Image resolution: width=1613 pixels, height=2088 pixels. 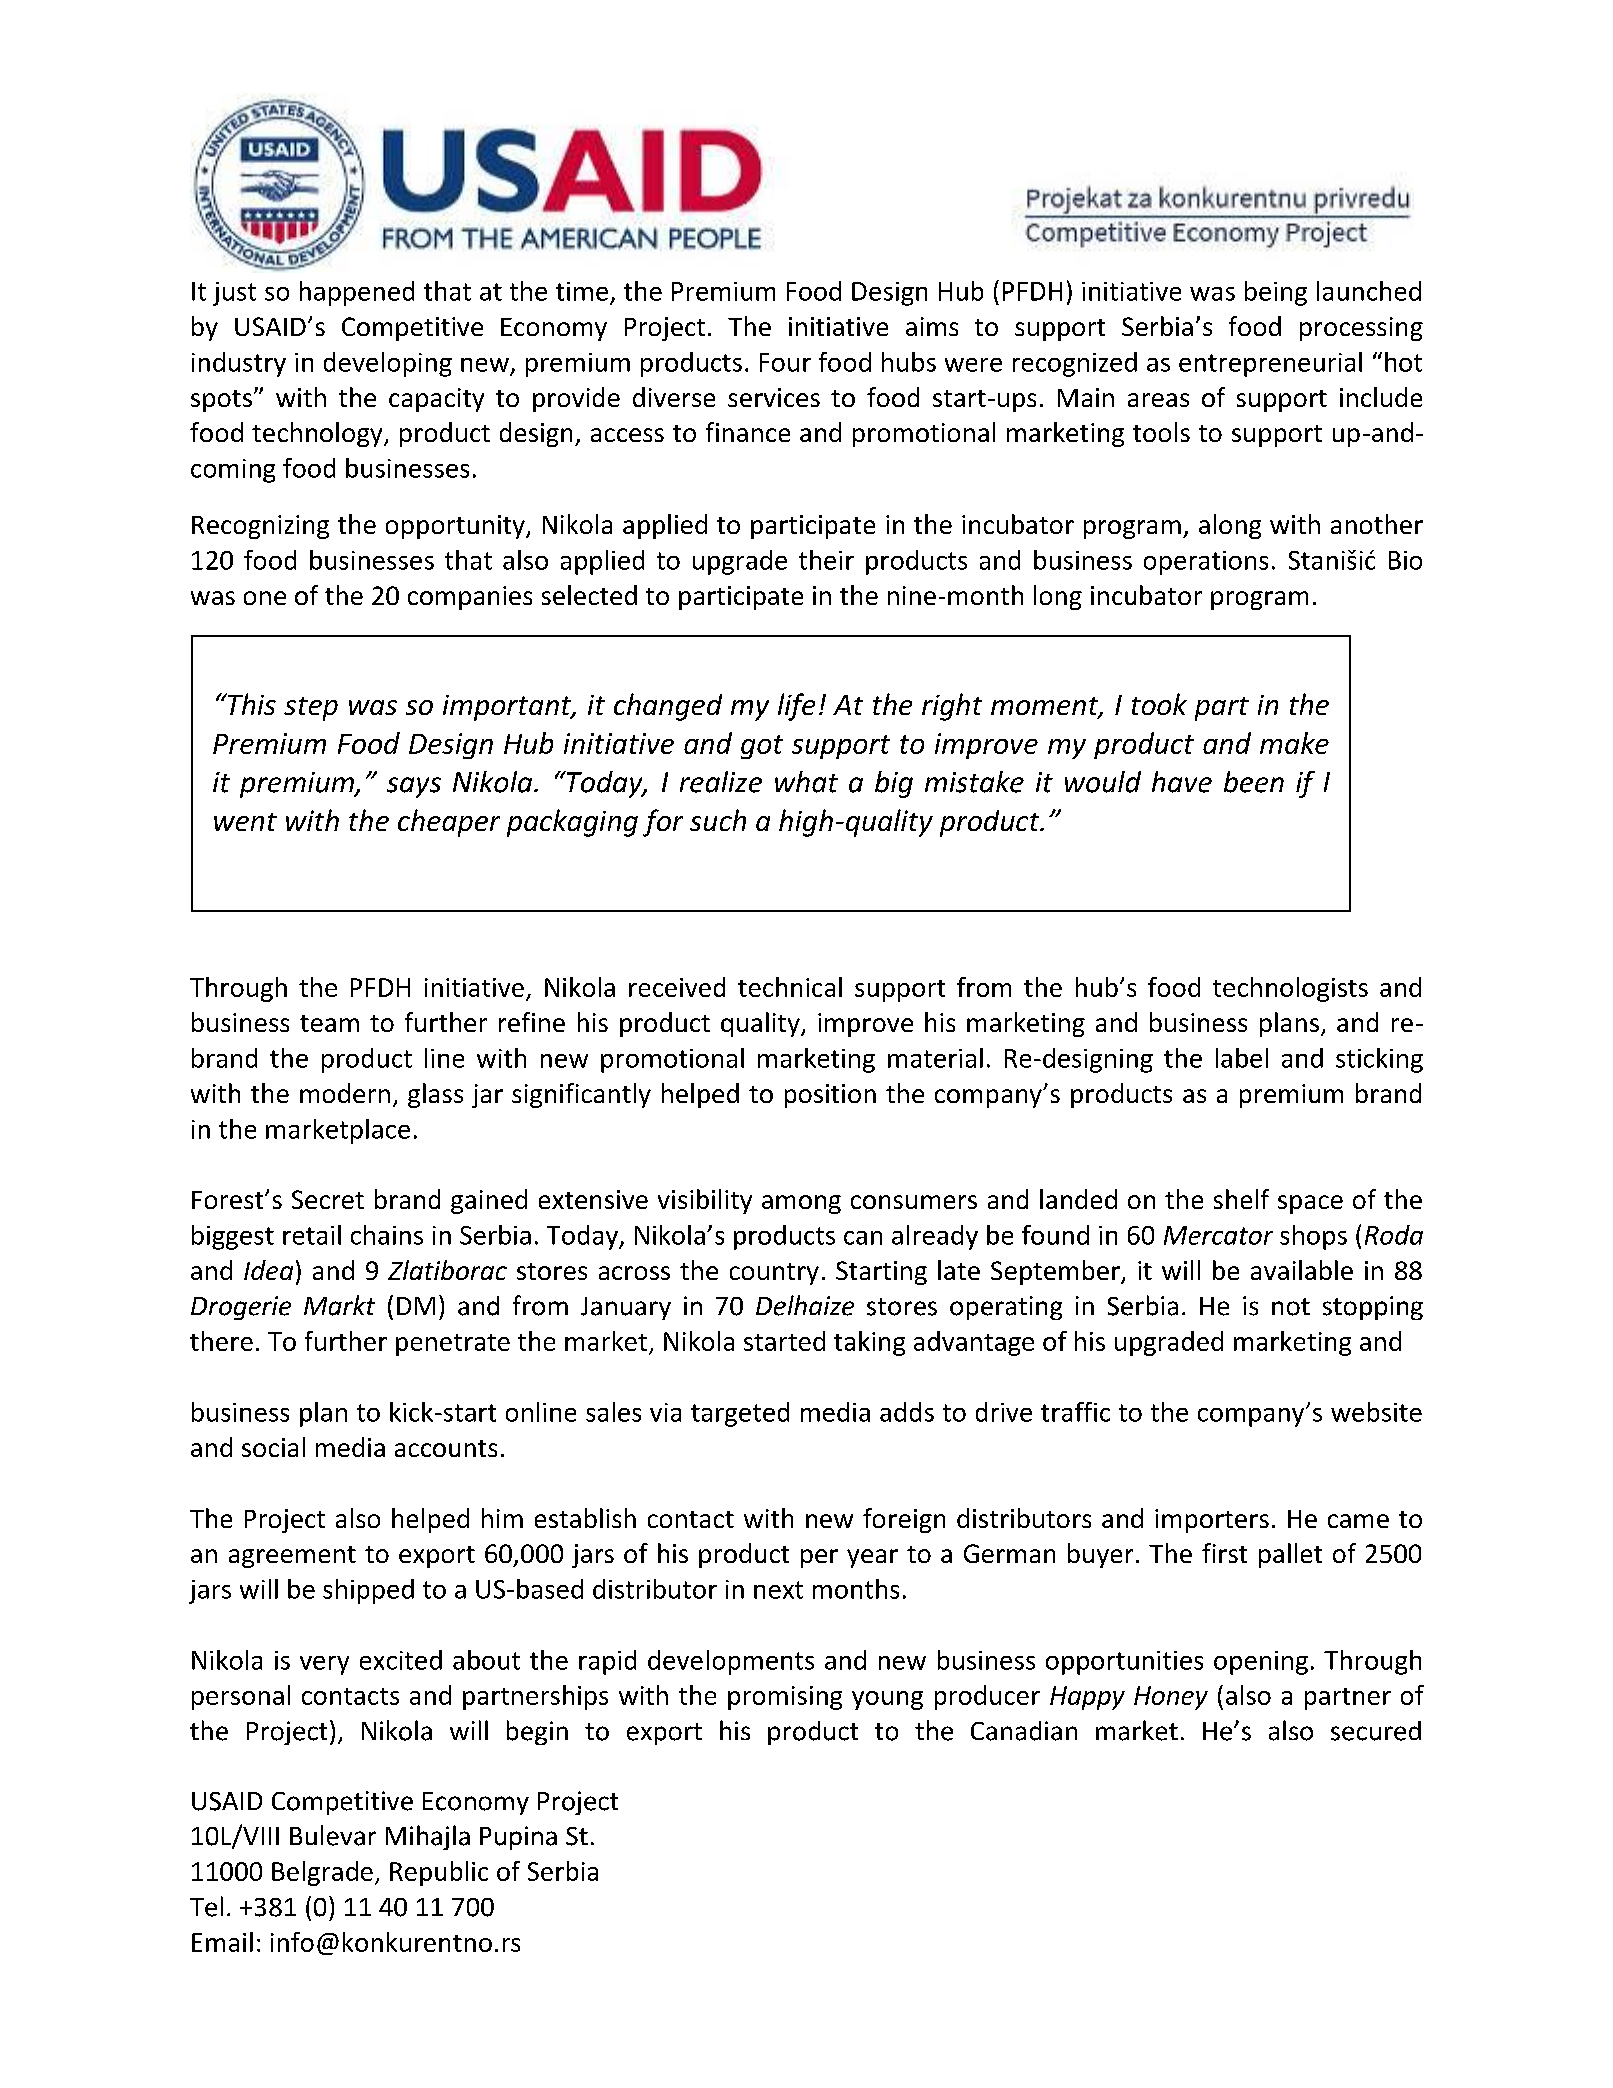 What do you see at coordinates (904, 1520) in the page?
I see `foreign` at bounding box center [904, 1520].
